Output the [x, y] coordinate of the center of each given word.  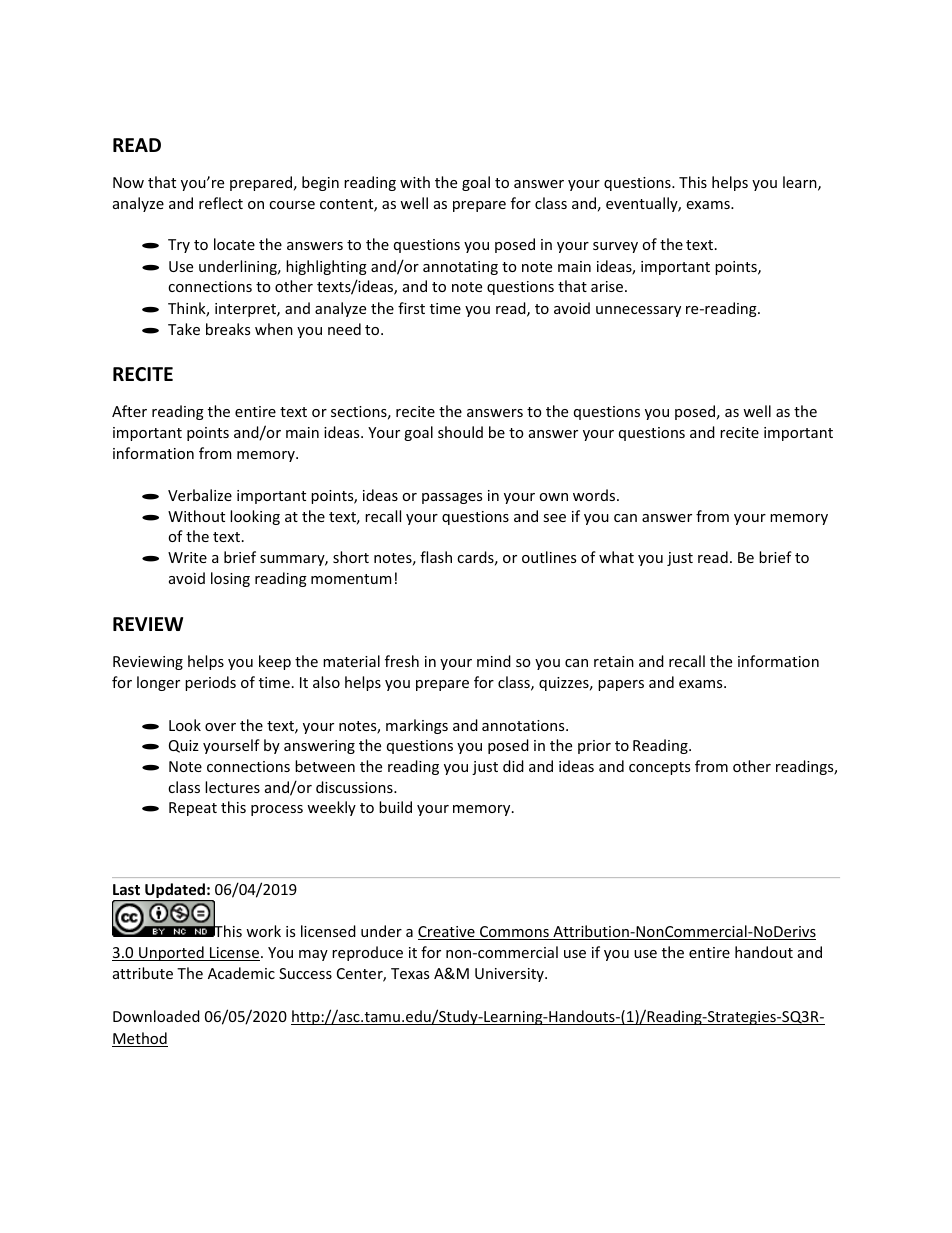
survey [615, 247]
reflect [221, 203]
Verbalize [200, 495]
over [220, 727]
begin [320, 183]
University [510, 975]
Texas [410, 973]
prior [594, 747]
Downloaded [156, 1016]
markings [417, 726]
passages [452, 498]
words [595, 495]
